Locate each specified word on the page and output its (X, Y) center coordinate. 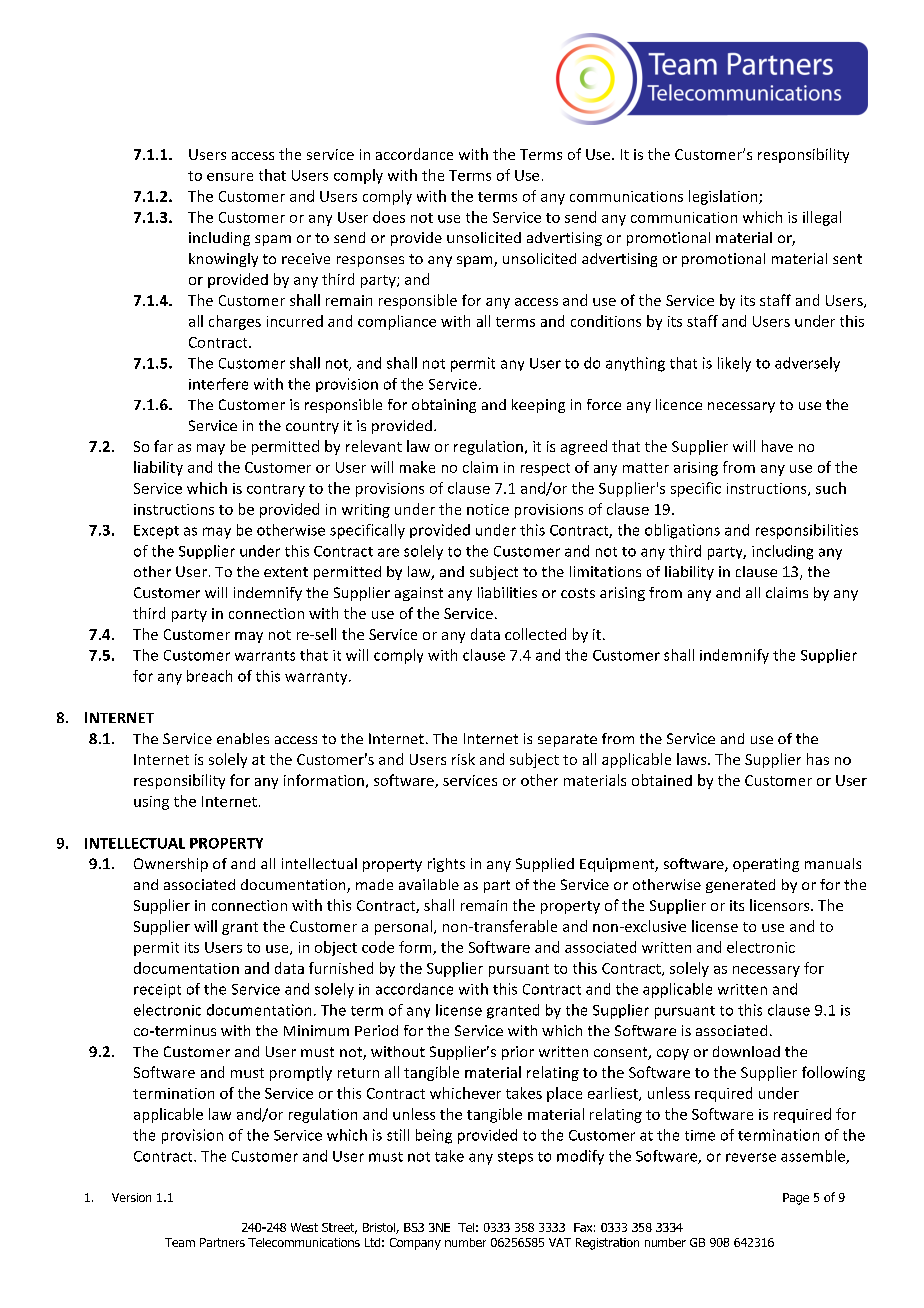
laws (693, 759)
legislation (724, 197)
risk (463, 759)
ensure (230, 177)
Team (180, 1242)
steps (515, 1158)
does (389, 217)
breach (209, 676)
